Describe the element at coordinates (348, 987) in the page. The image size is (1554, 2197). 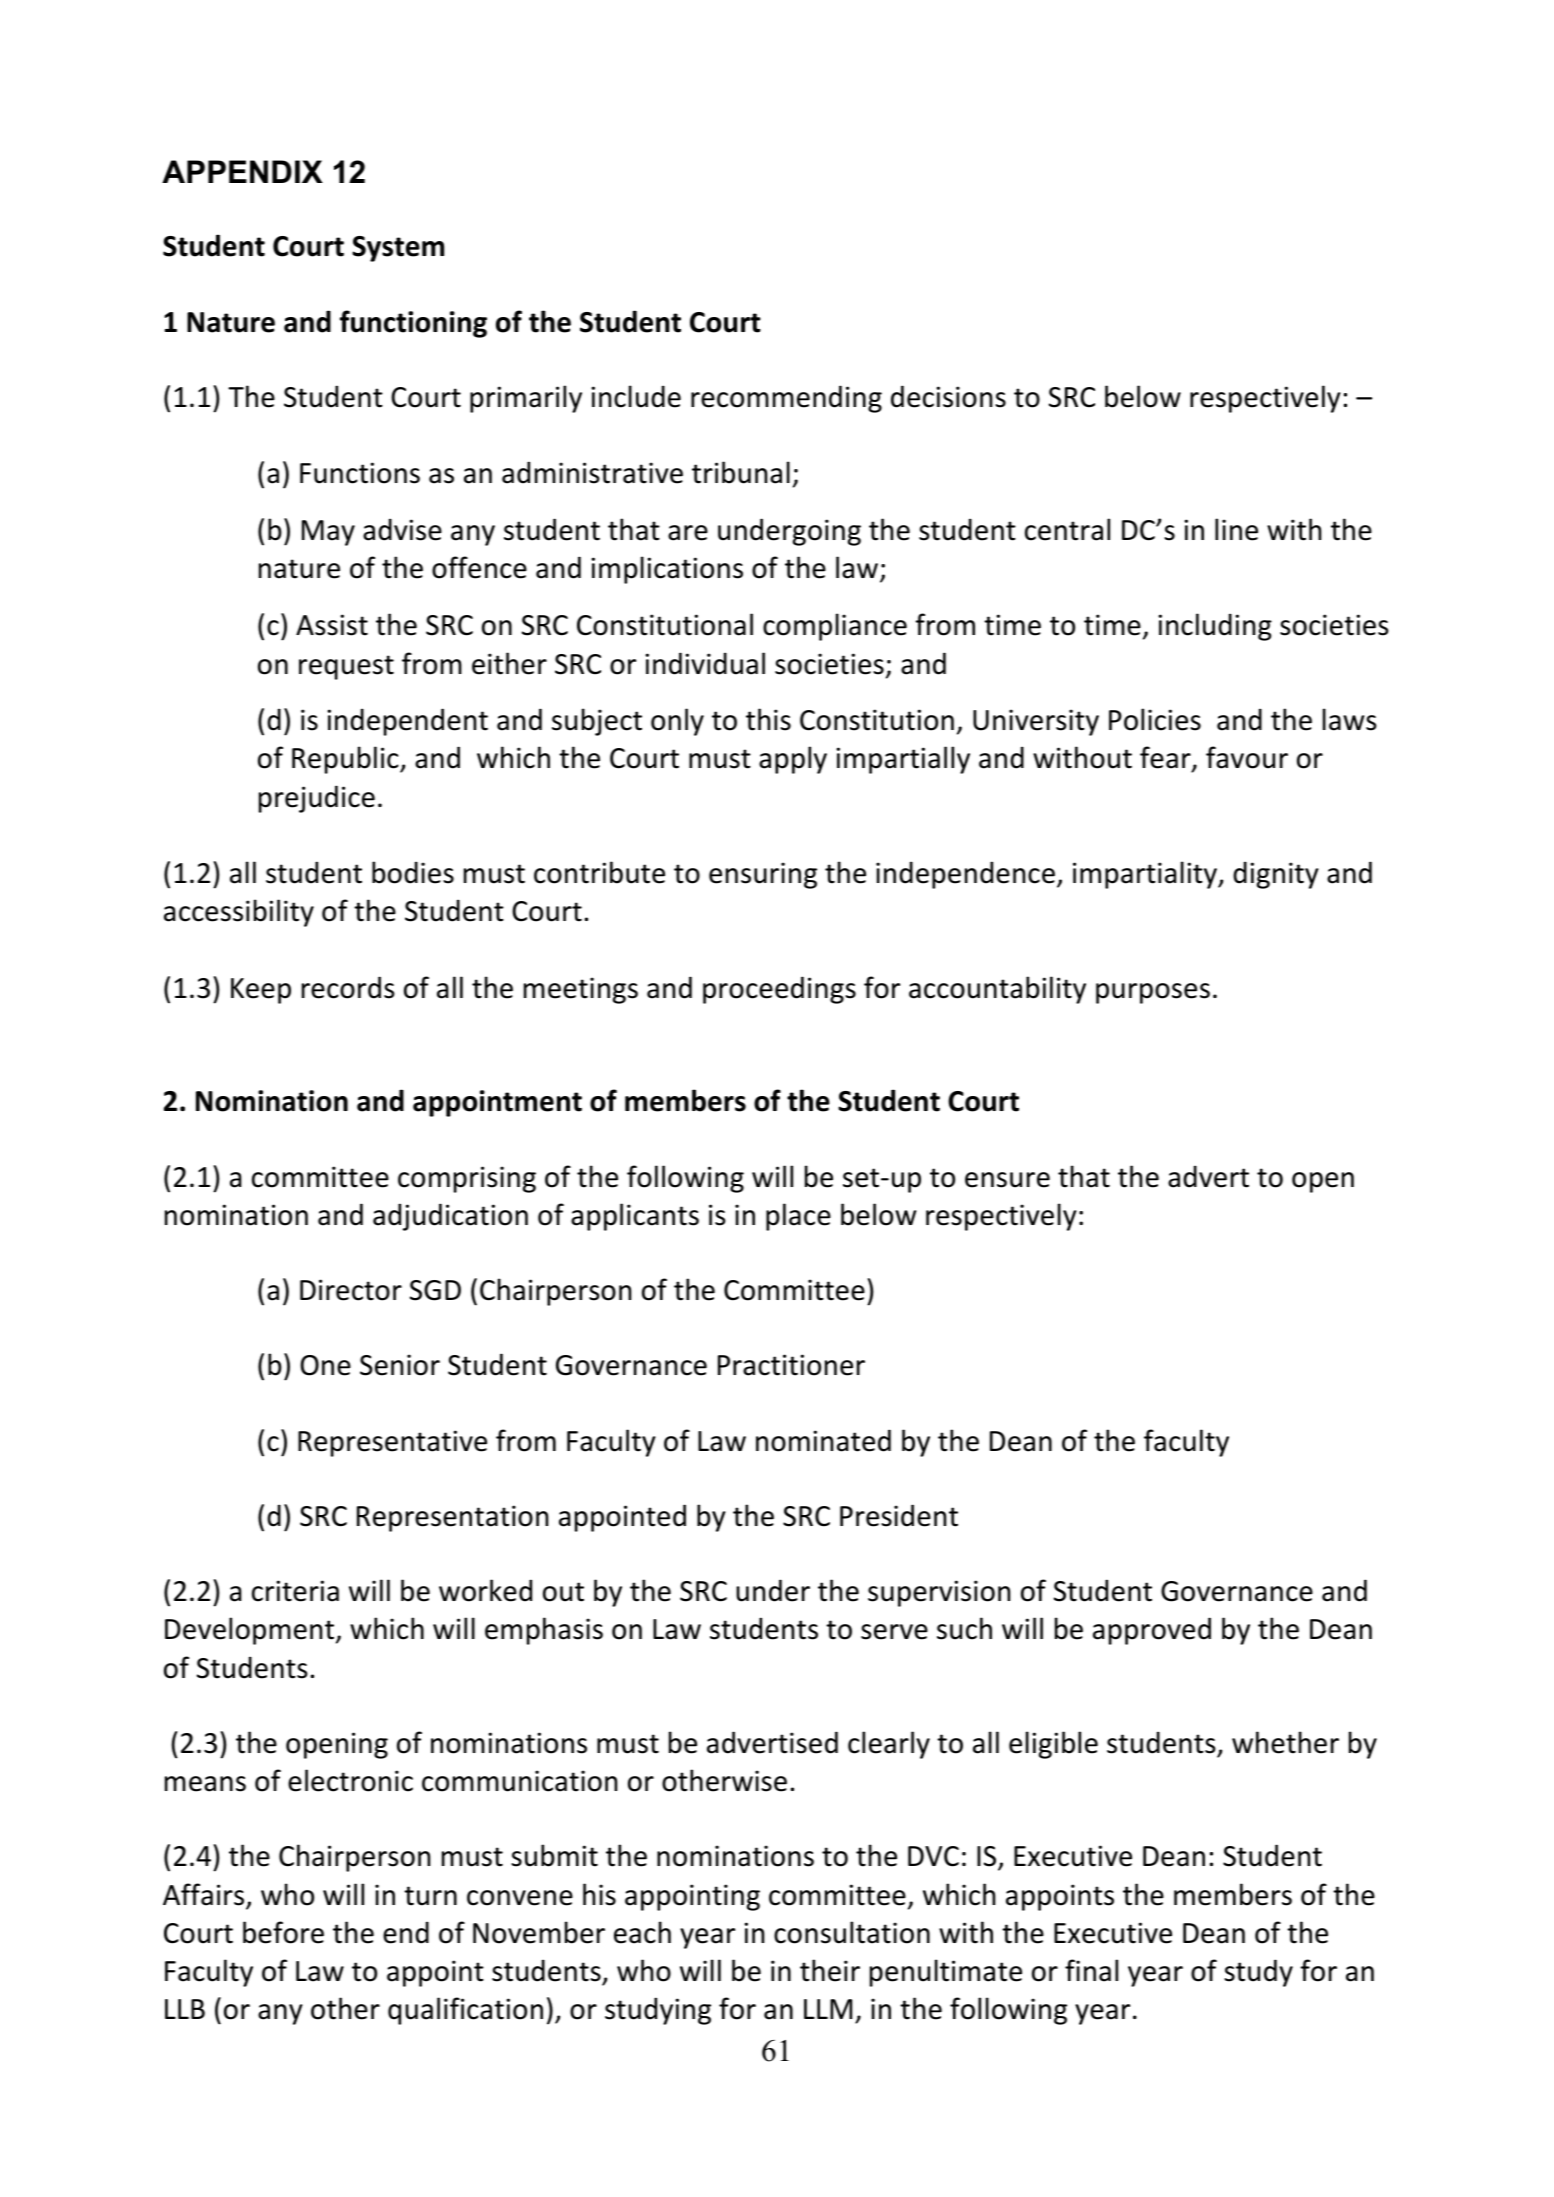
I see `records` at that location.
